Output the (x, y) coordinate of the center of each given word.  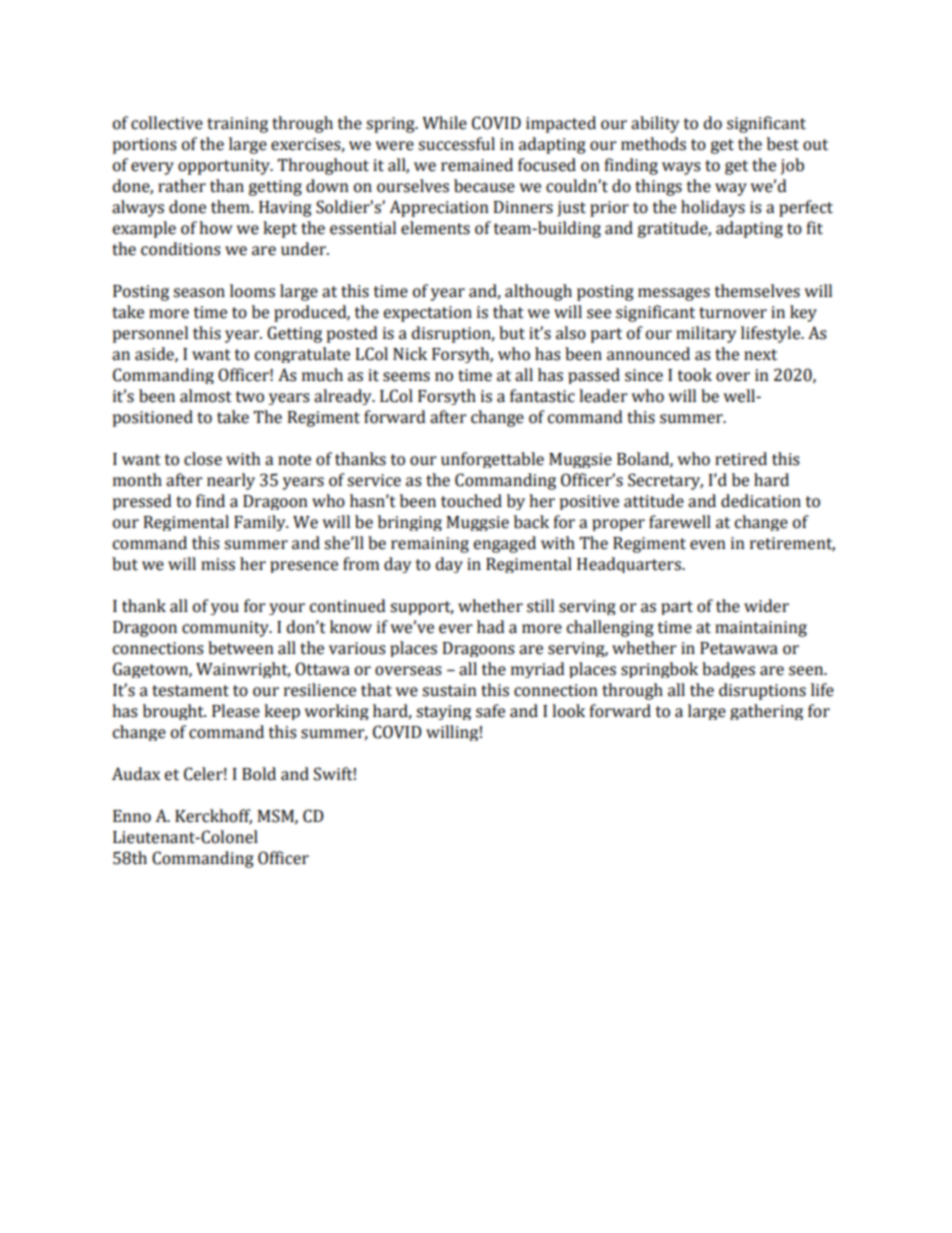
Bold (259, 774)
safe (490, 711)
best (783, 144)
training (237, 125)
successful (456, 144)
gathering (766, 712)
